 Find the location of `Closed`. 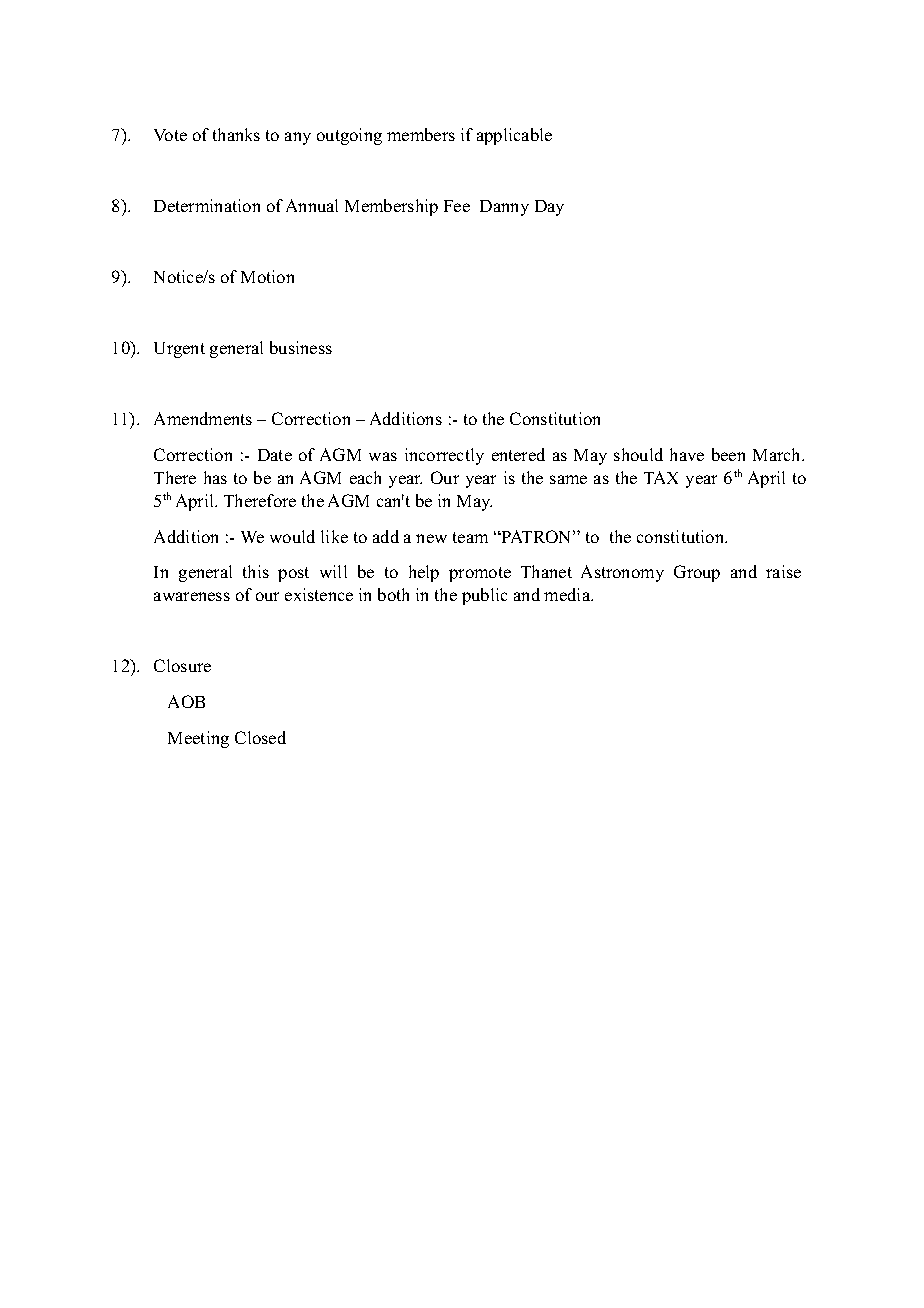

Closed is located at coordinates (260, 737).
